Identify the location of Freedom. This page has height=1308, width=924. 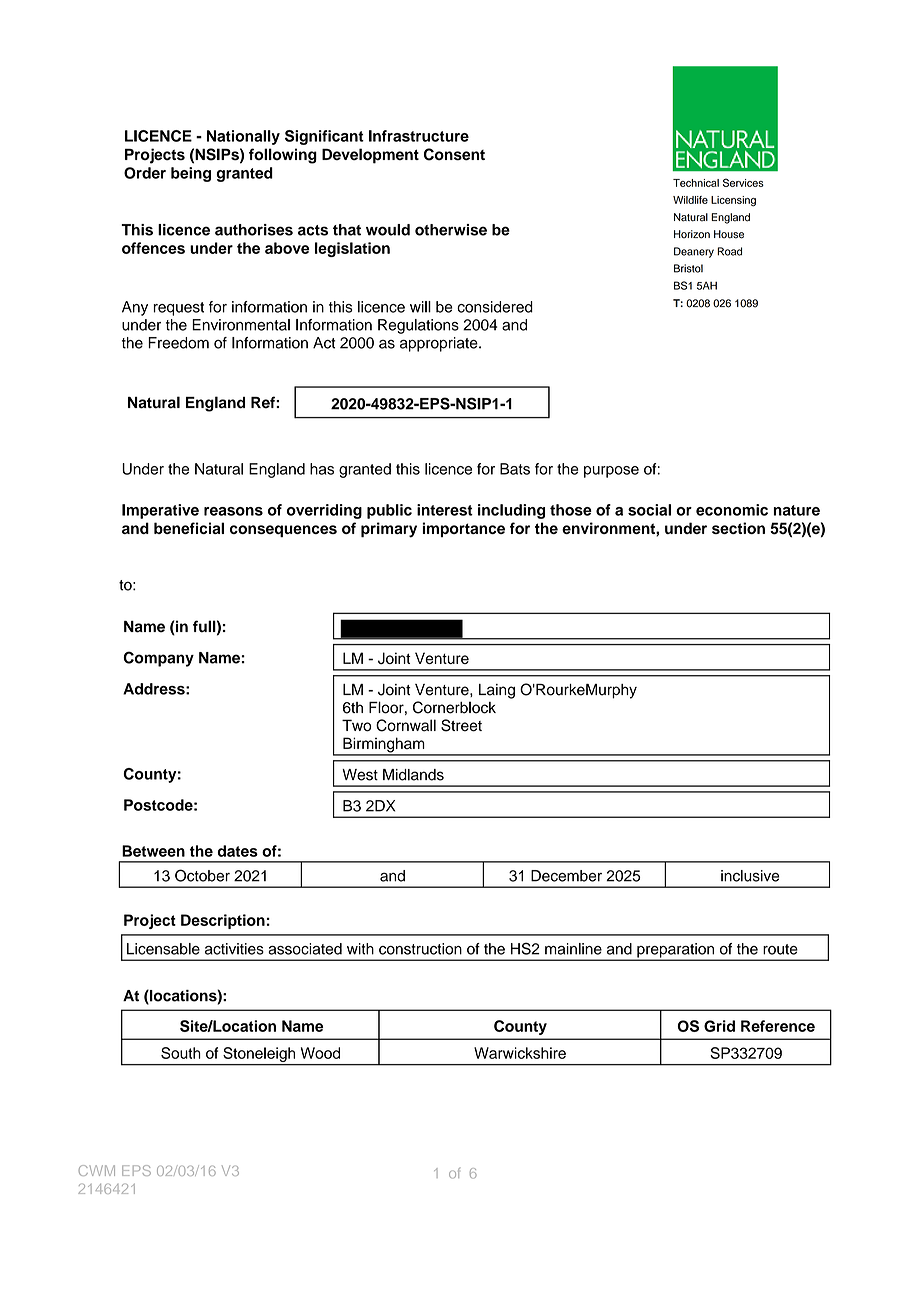
(178, 343).
